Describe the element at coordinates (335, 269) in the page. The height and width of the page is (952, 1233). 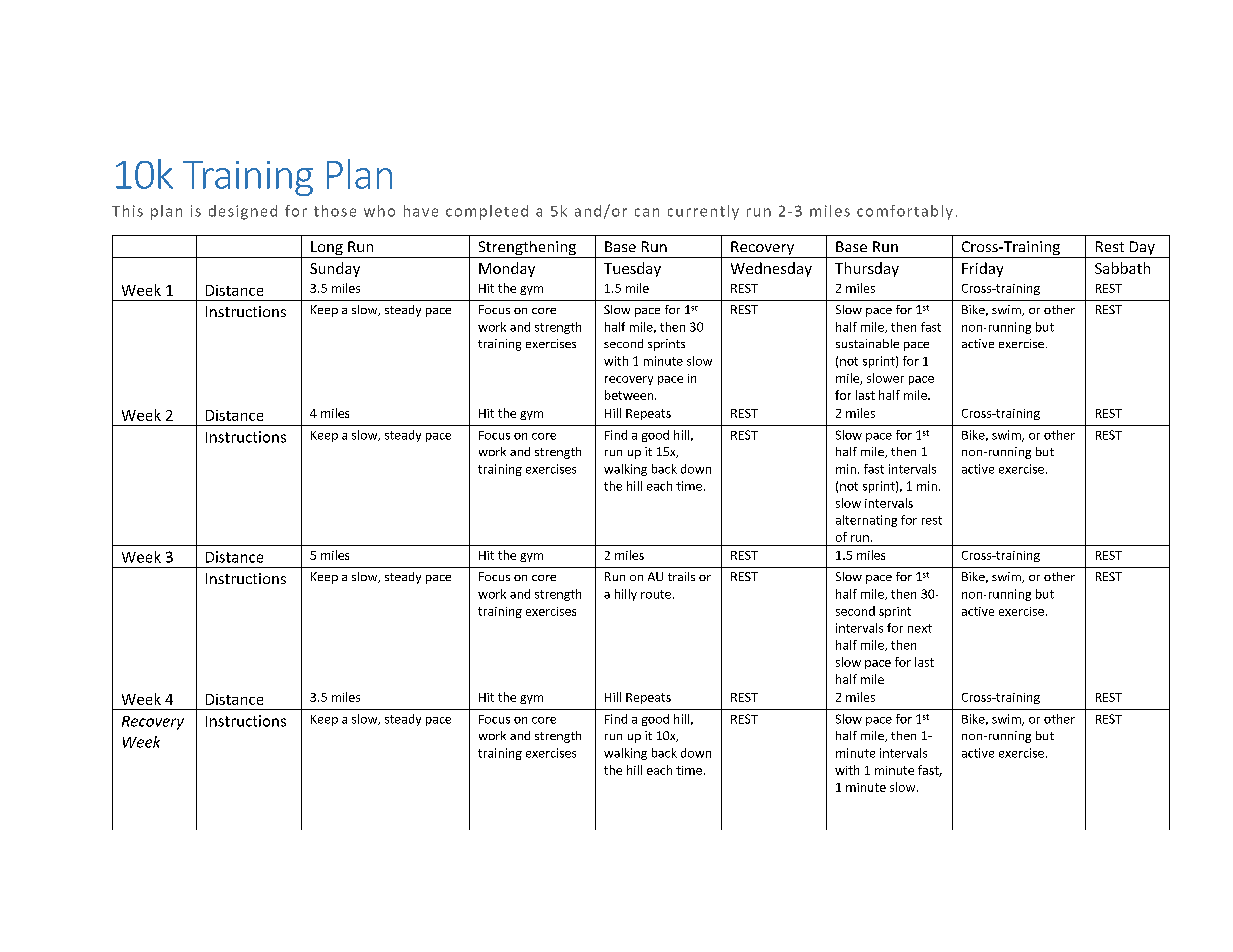
I see `Sunday` at that location.
